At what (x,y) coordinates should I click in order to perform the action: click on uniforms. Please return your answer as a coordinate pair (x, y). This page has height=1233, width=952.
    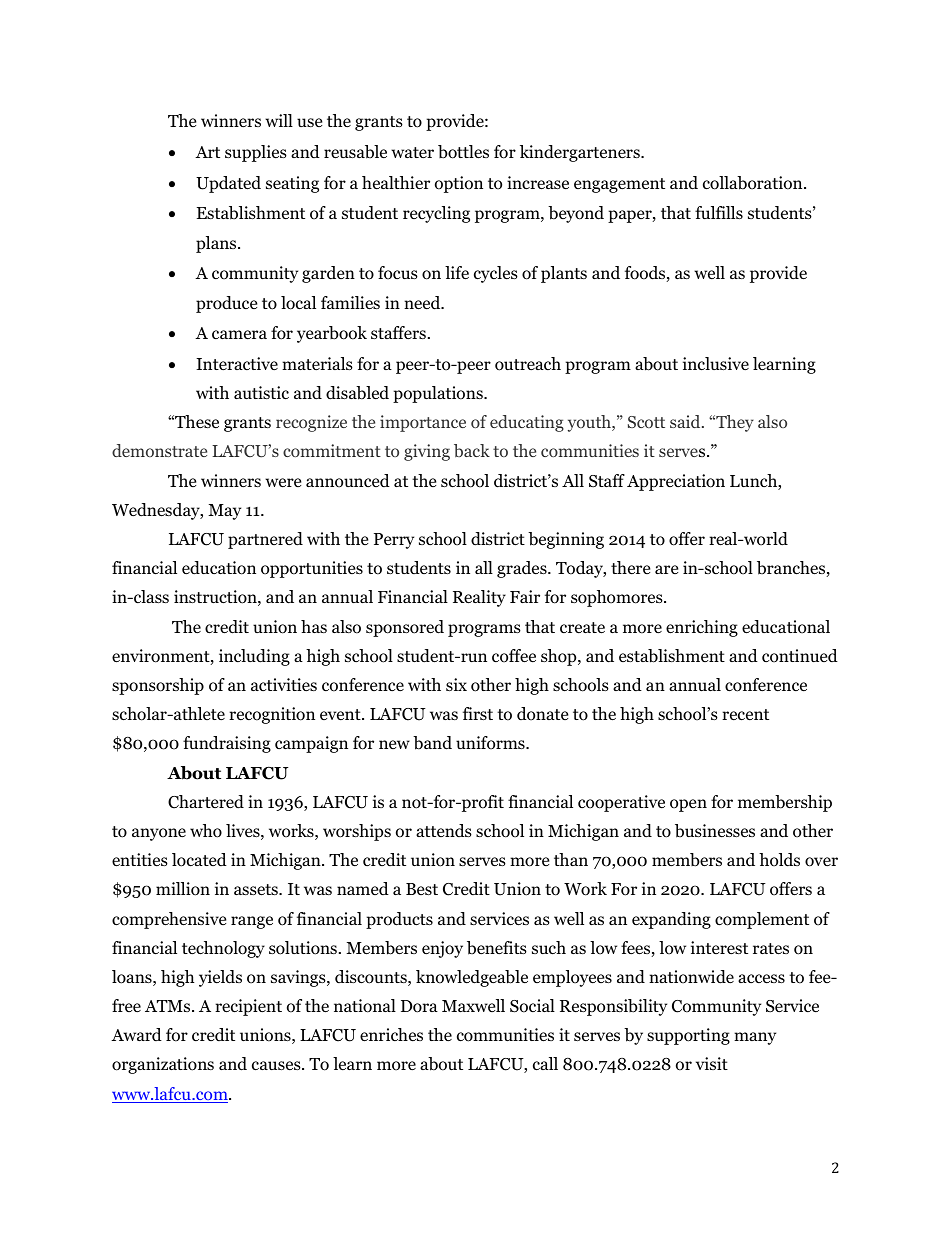
    Looking at the image, I should click on (491, 743).
